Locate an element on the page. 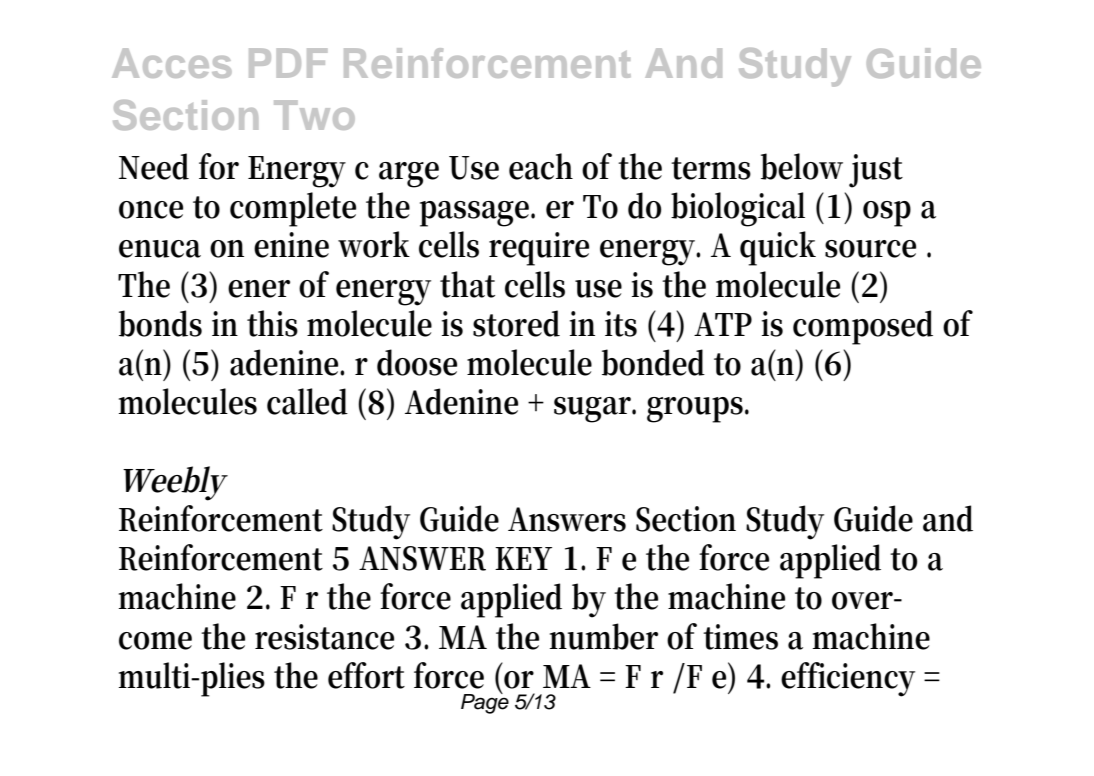  this is located at coordinates (272, 323).
